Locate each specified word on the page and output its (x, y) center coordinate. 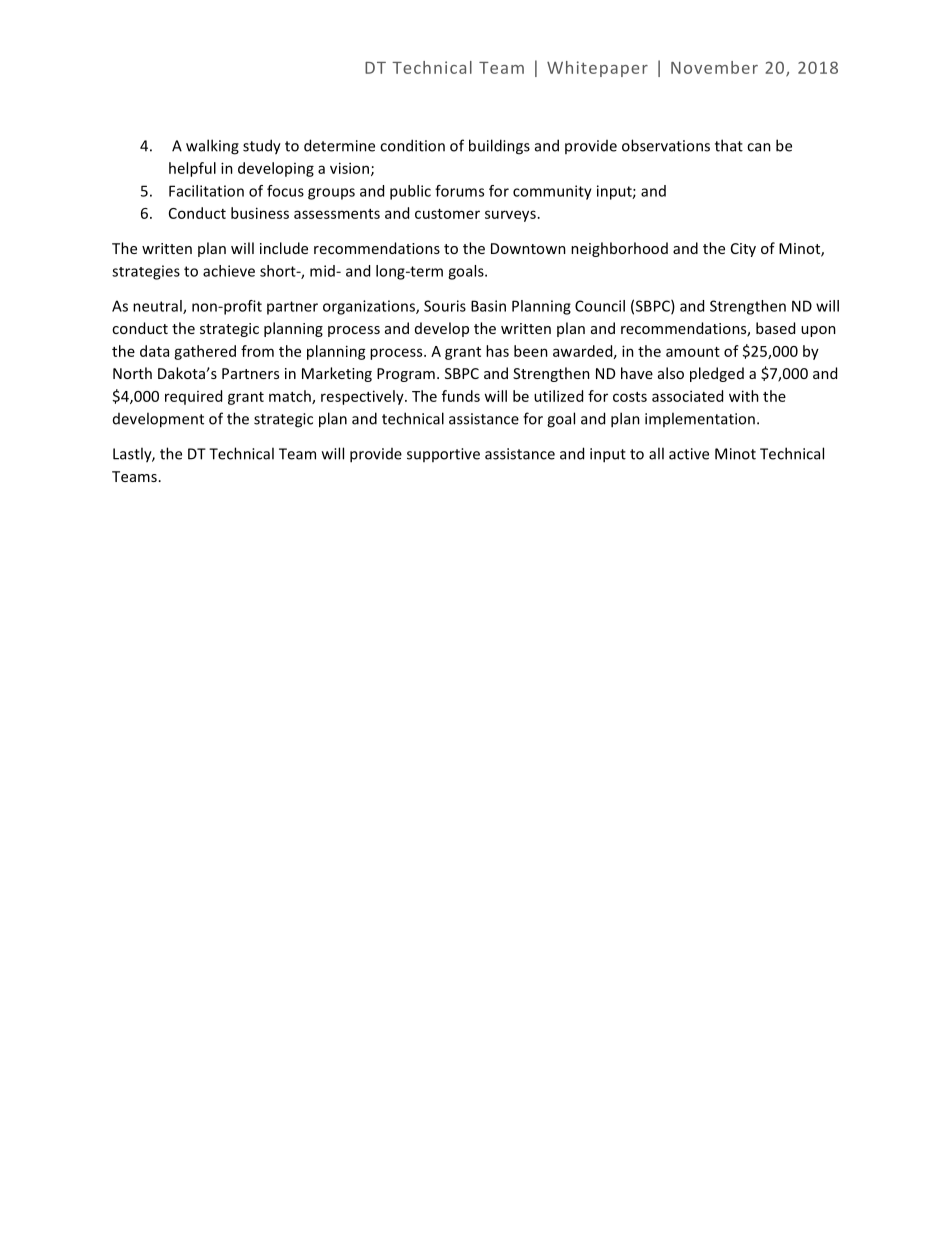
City (743, 250)
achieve (229, 271)
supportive (443, 455)
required (193, 397)
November (714, 67)
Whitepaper (597, 69)
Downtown (528, 248)
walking (212, 147)
